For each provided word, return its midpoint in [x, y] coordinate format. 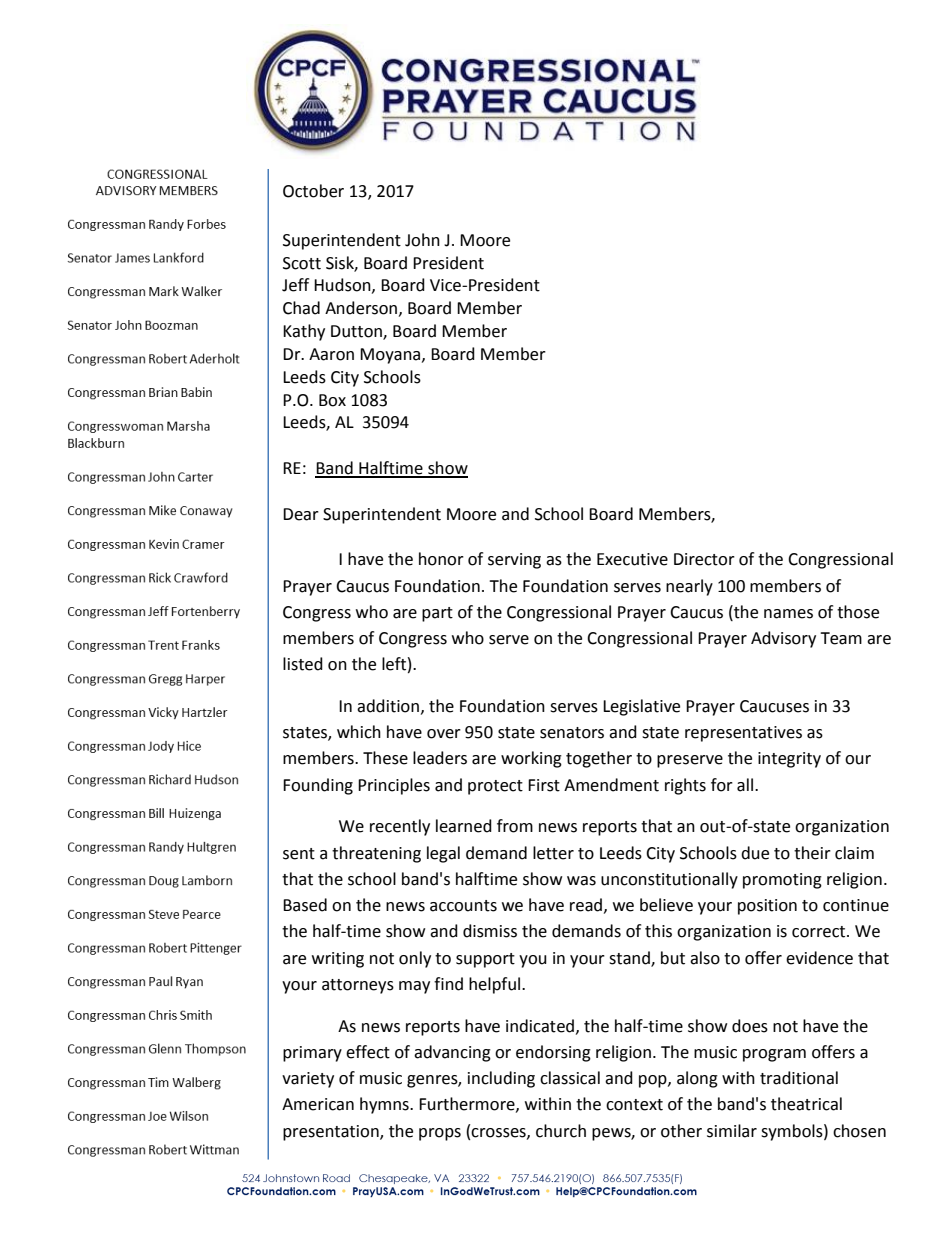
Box [332, 400]
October [313, 191]
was [581, 881]
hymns [385, 1105]
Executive [632, 559]
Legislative [641, 707]
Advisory [783, 639]
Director [704, 559]
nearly [689, 587]
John [422, 240]
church [561, 1131]
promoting [782, 881]
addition [388, 706]
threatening [376, 854]
